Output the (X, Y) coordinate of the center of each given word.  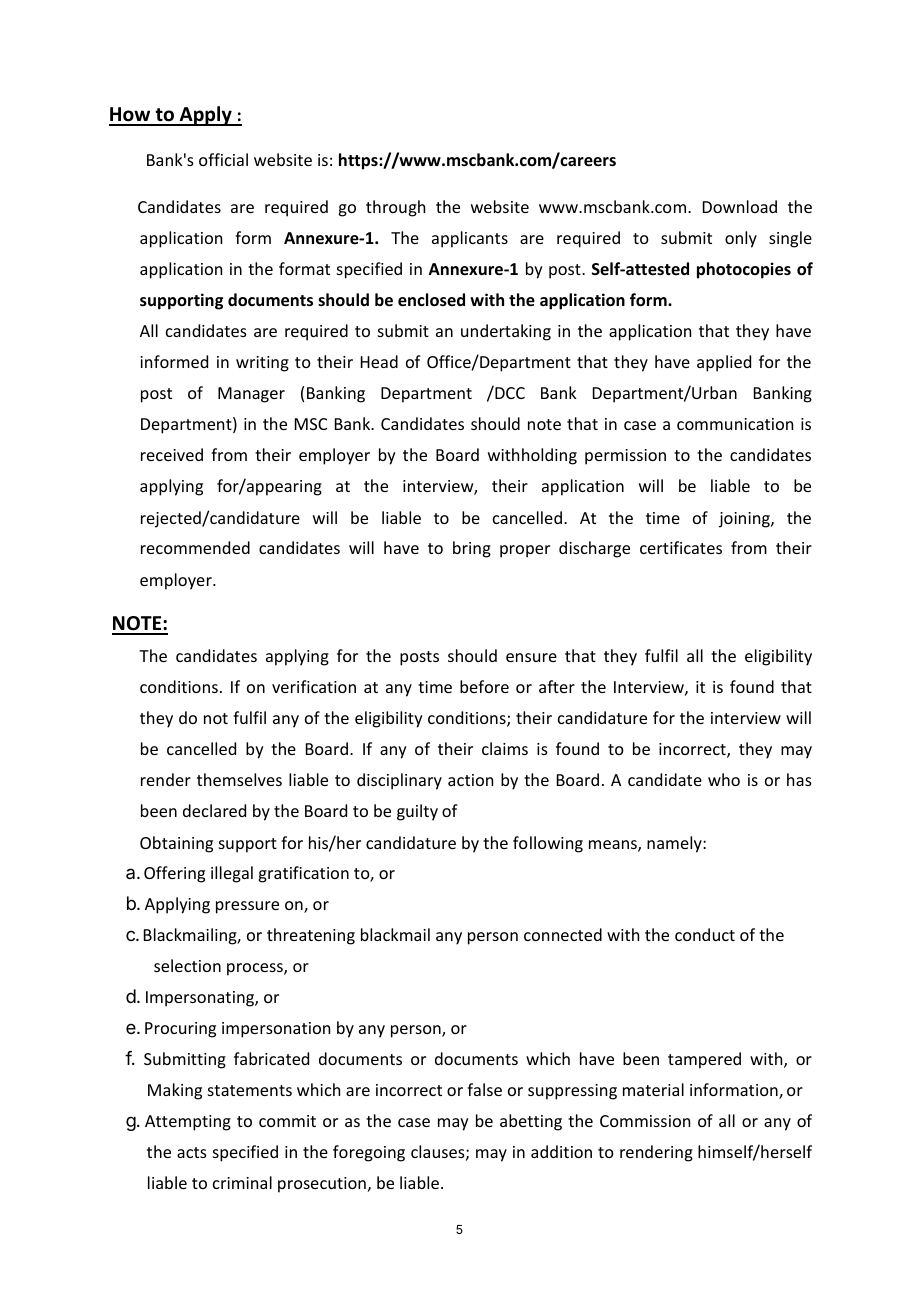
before (484, 686)
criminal (242, 1182)
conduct (705, 934)
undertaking (506, 332)
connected (563, 934)
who (724, 779)
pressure (247, 907)
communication (735, 424)
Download (740, 206)
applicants (470, 239)
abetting (531, 1122)
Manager (251, 395)
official (223, 159)
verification (314, 686)
